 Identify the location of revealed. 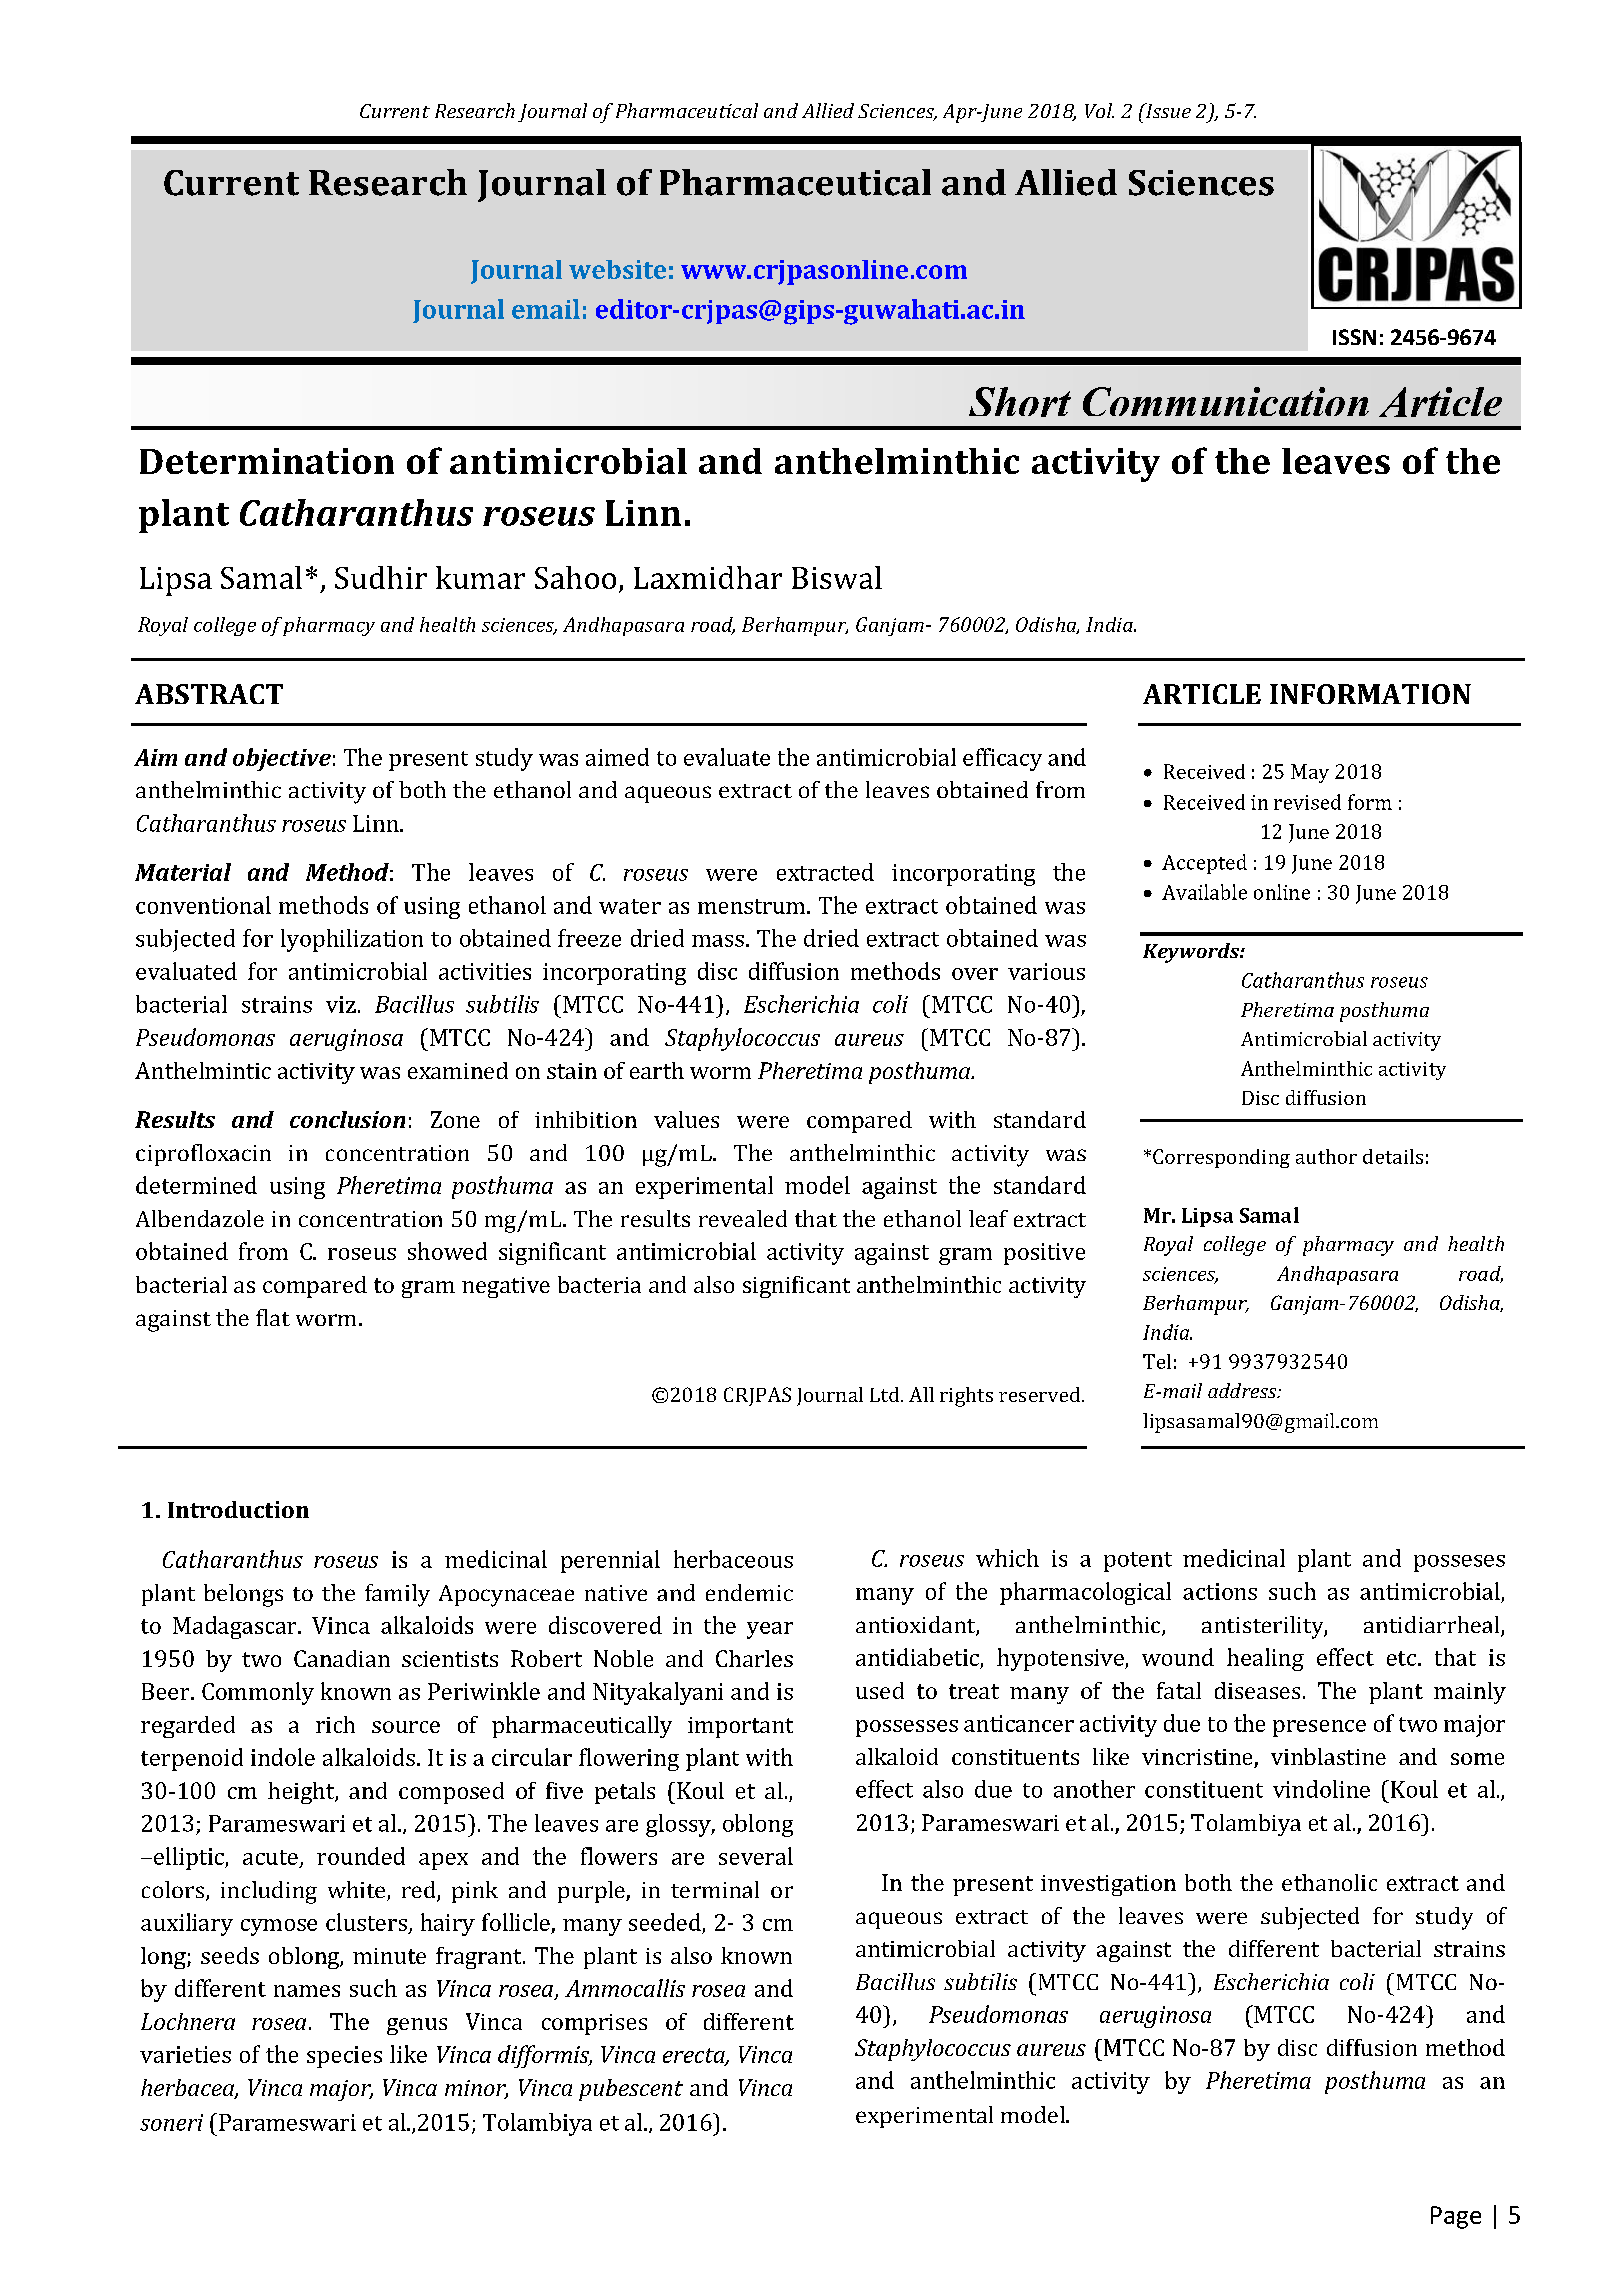
(743, 1218).
